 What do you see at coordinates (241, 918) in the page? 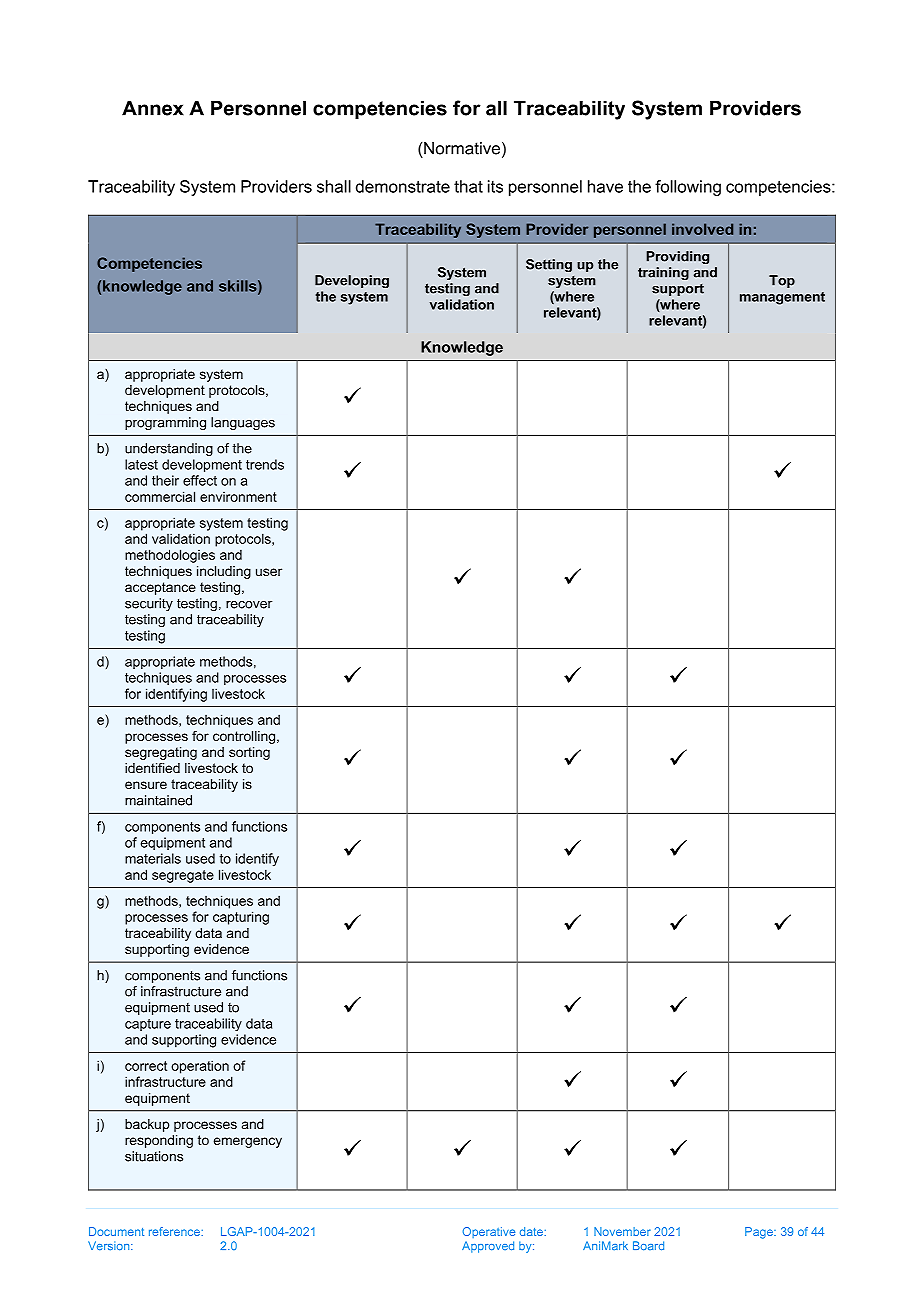
I see `capturing` at bounding box center [241, 918].
